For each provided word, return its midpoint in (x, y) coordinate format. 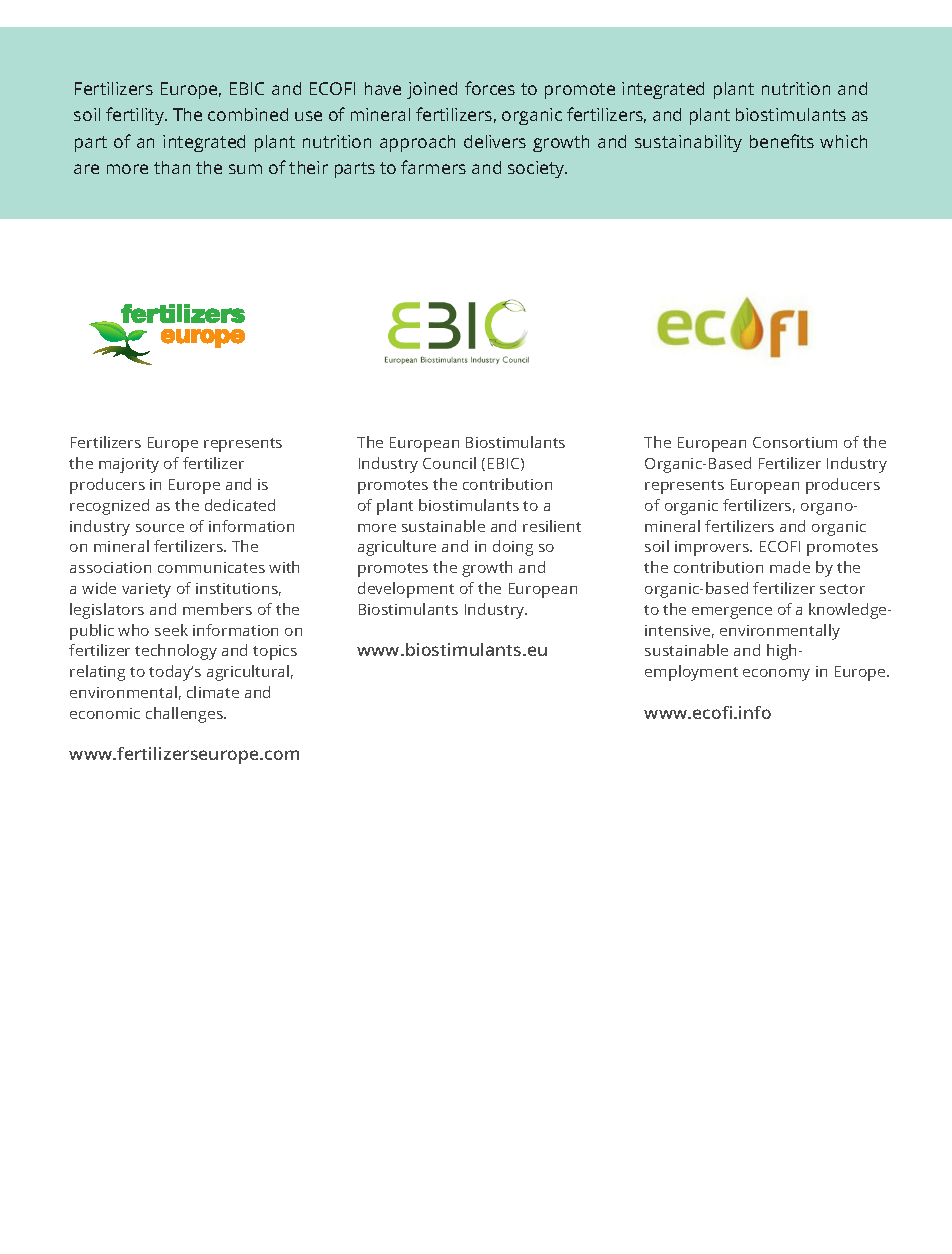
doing (513, 548)
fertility (136, 116)
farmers (433, 167)
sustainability (688, 143)
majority (129, 465)
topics (275, 652)
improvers (713, 548)
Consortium (795, 442)
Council (449, 463)
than (172, 167)
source (160, 528)
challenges (185, 715)
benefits (782, 141)
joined (432, 90)
